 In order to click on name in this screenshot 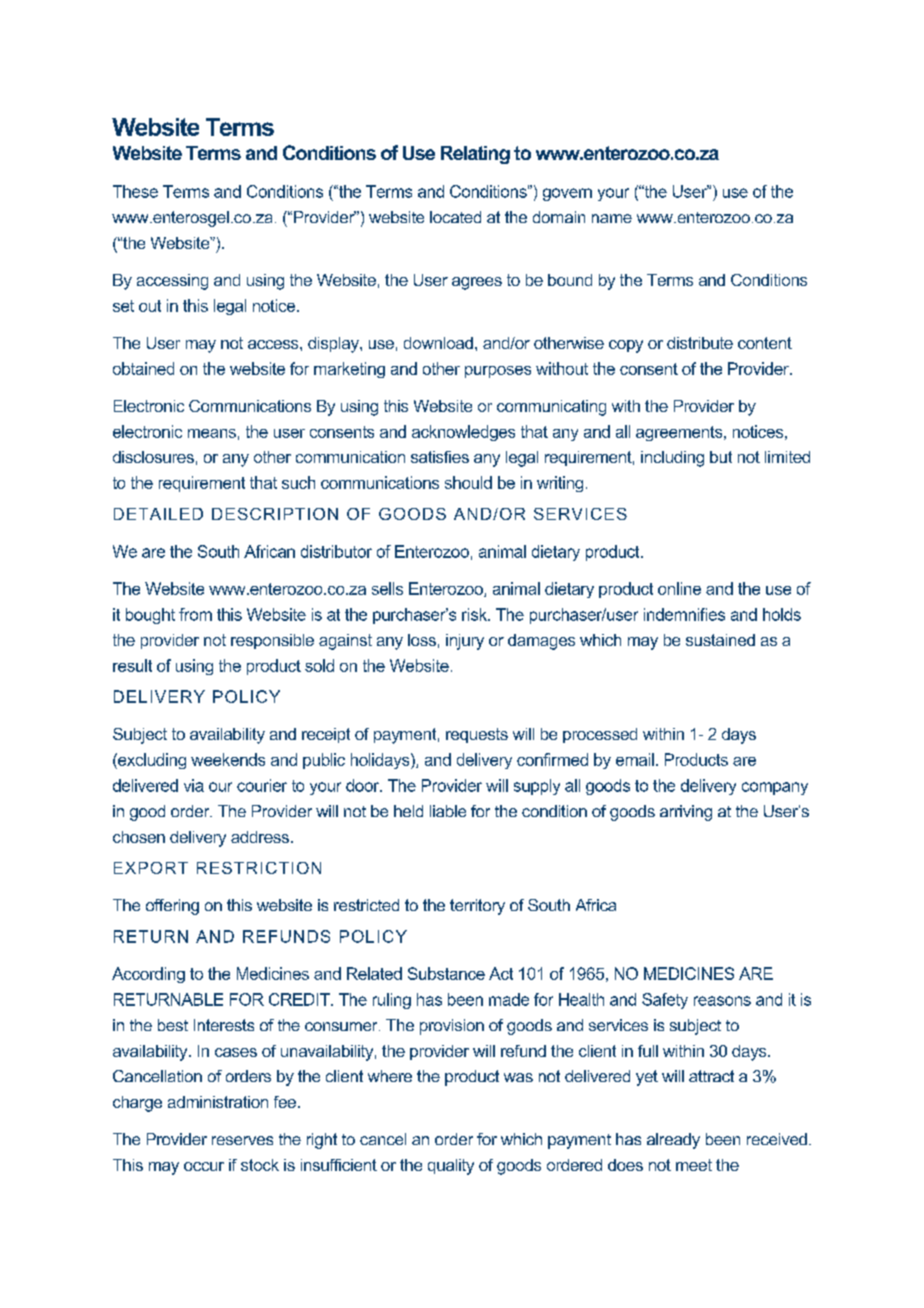, I will do `click(612, 218)`.
